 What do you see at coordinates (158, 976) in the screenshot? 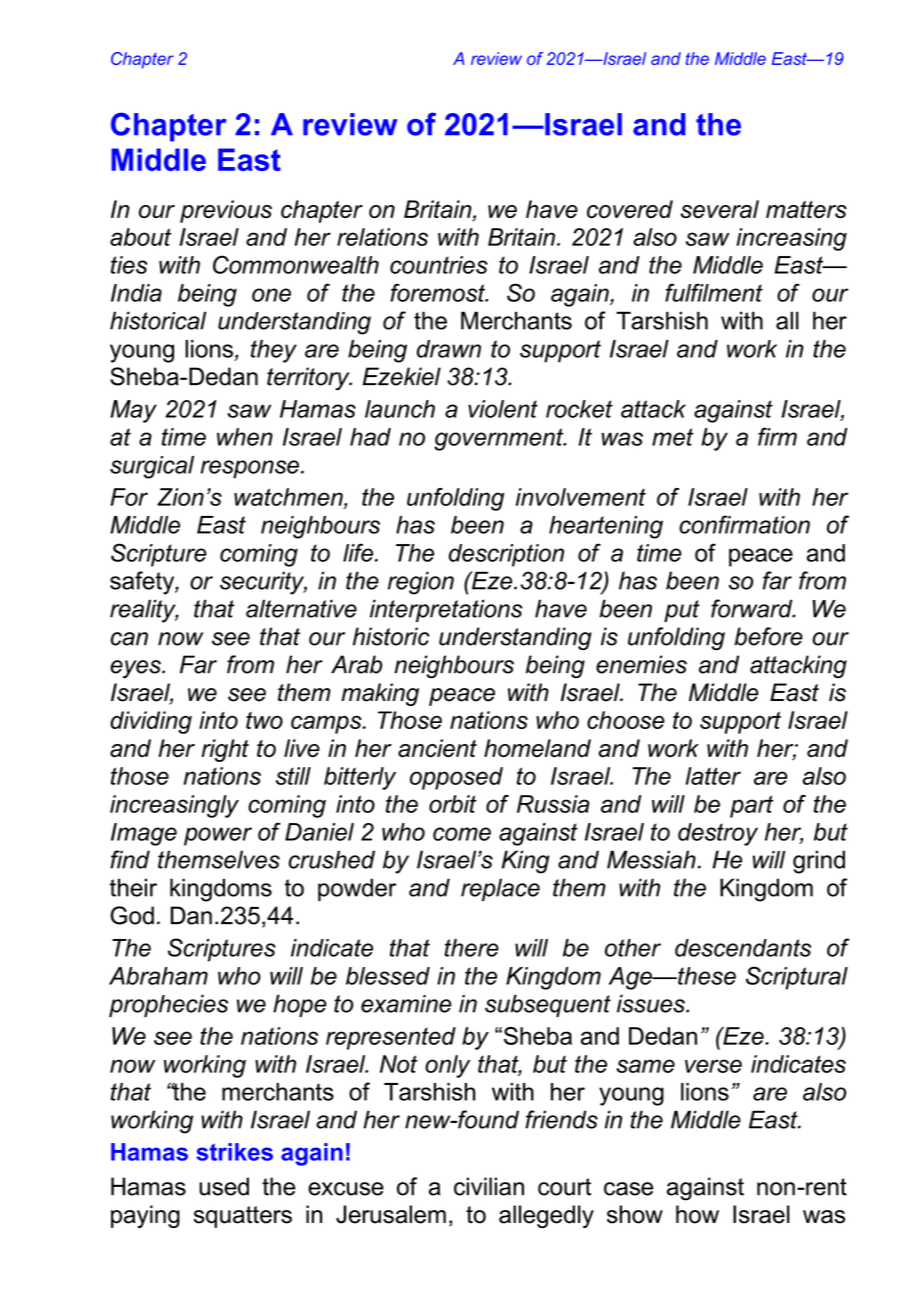
I see `Abraham` at bounding box center [158, 976].
